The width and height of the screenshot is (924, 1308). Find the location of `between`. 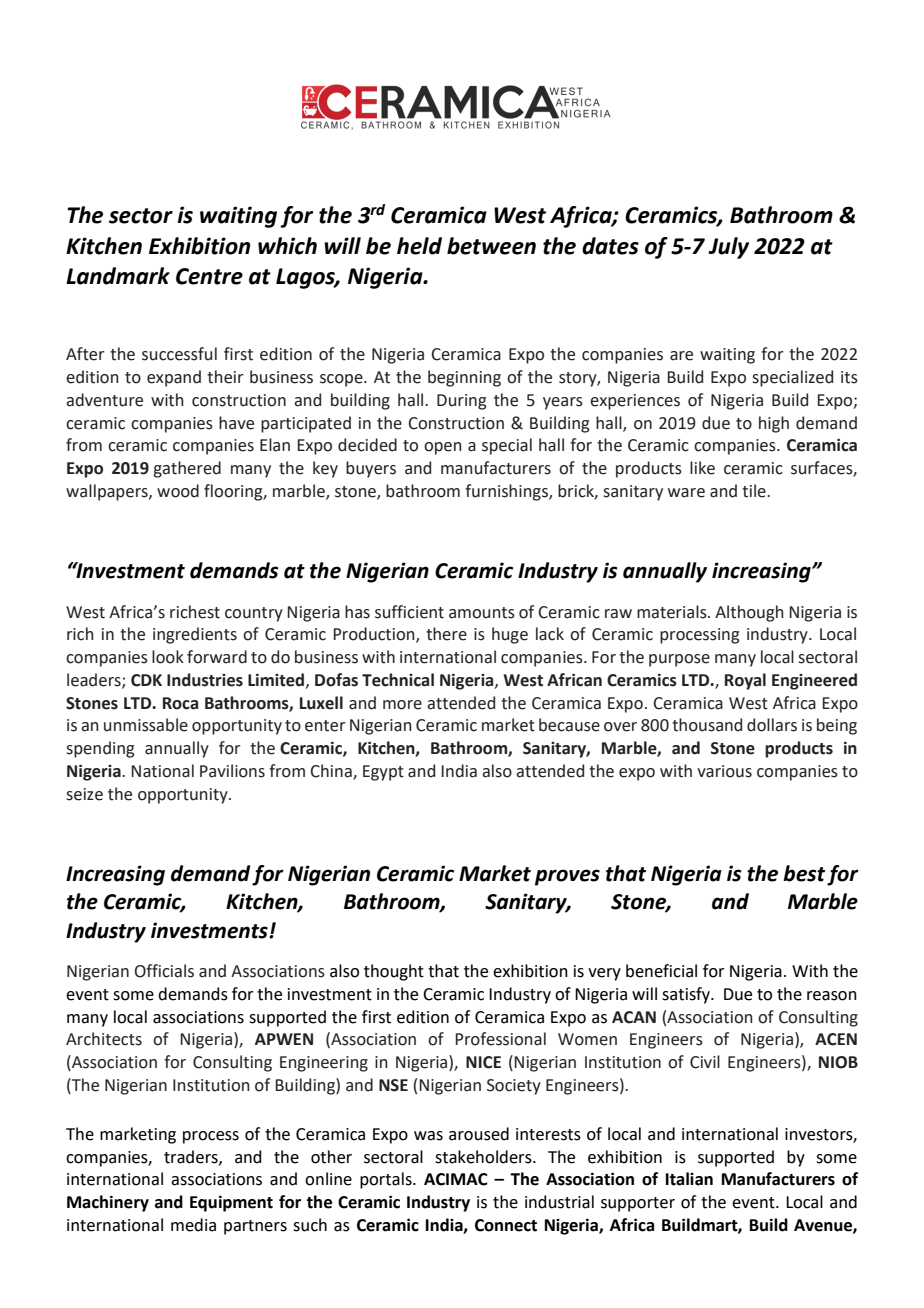

between is located at coordinates (491, 246).
